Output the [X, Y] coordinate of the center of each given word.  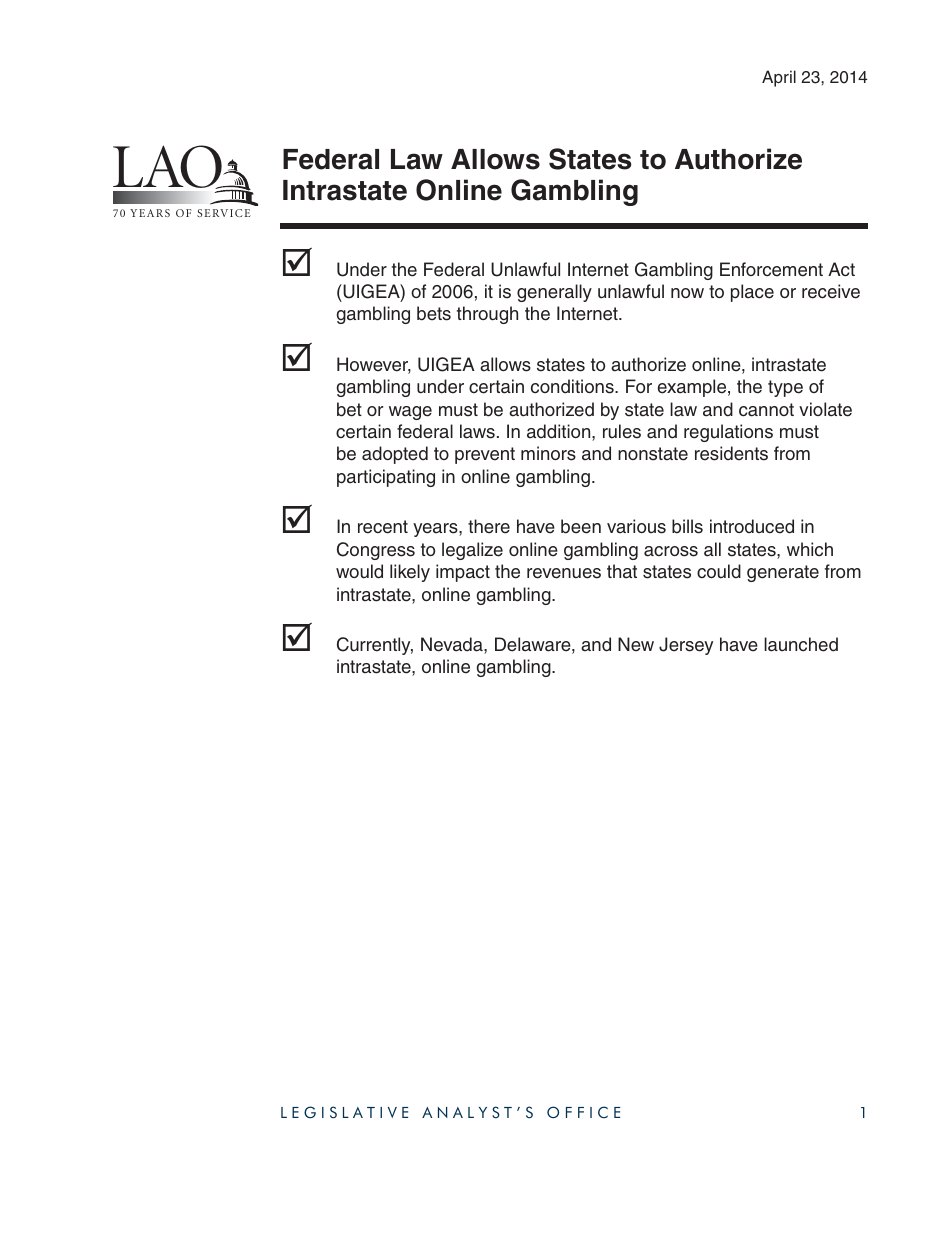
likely [410, 573]
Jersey [686, 646]
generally [554, 293]
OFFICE [583, 1112]
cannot [766, 410]
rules [622, 431]
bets [434, 313]
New [636, 644]
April [779, 78]
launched [801, 644]
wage [410, 413]
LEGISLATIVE [344, 1112]
